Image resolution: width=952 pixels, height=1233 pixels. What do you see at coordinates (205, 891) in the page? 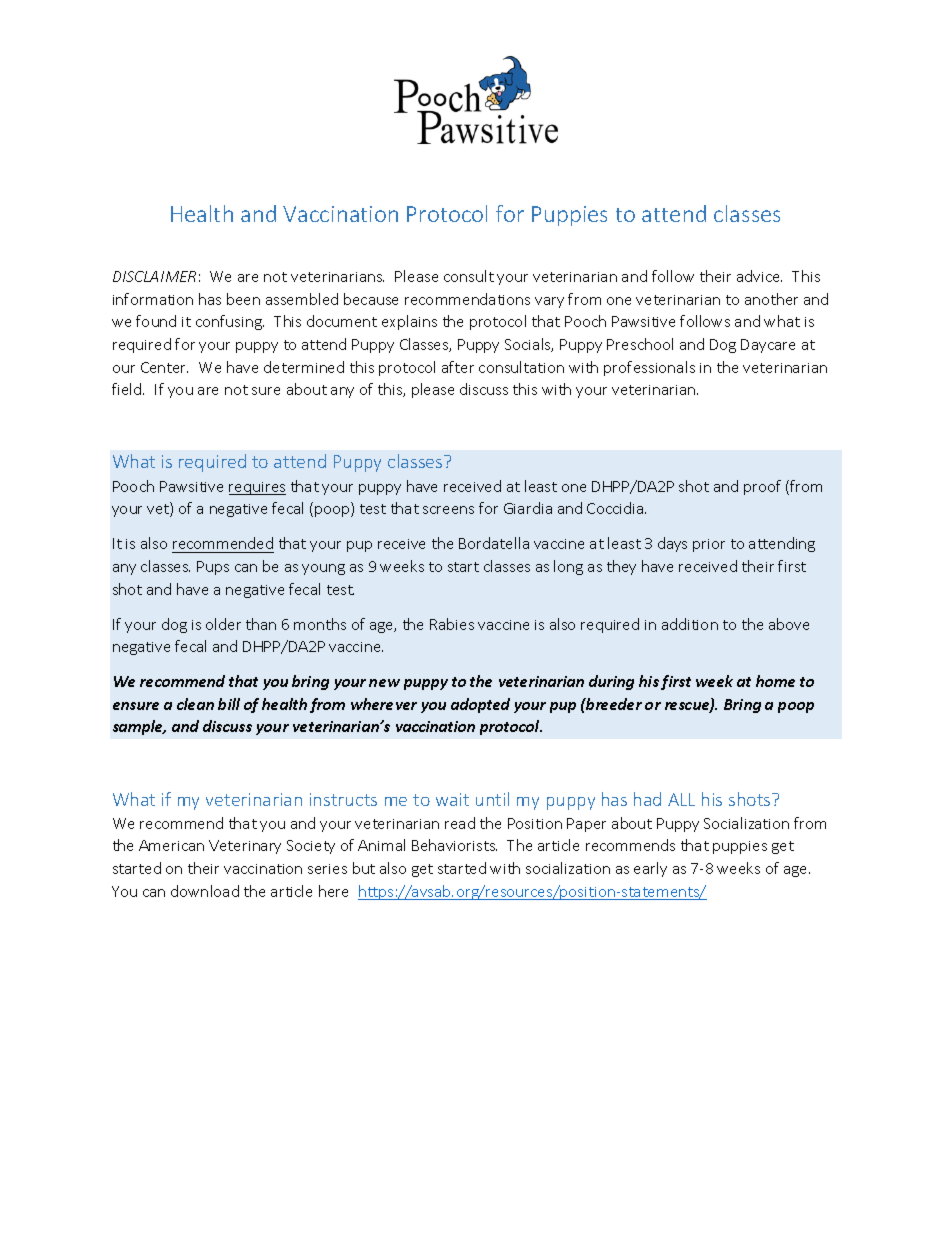
I see `download` at bounding box center [205, 891].
